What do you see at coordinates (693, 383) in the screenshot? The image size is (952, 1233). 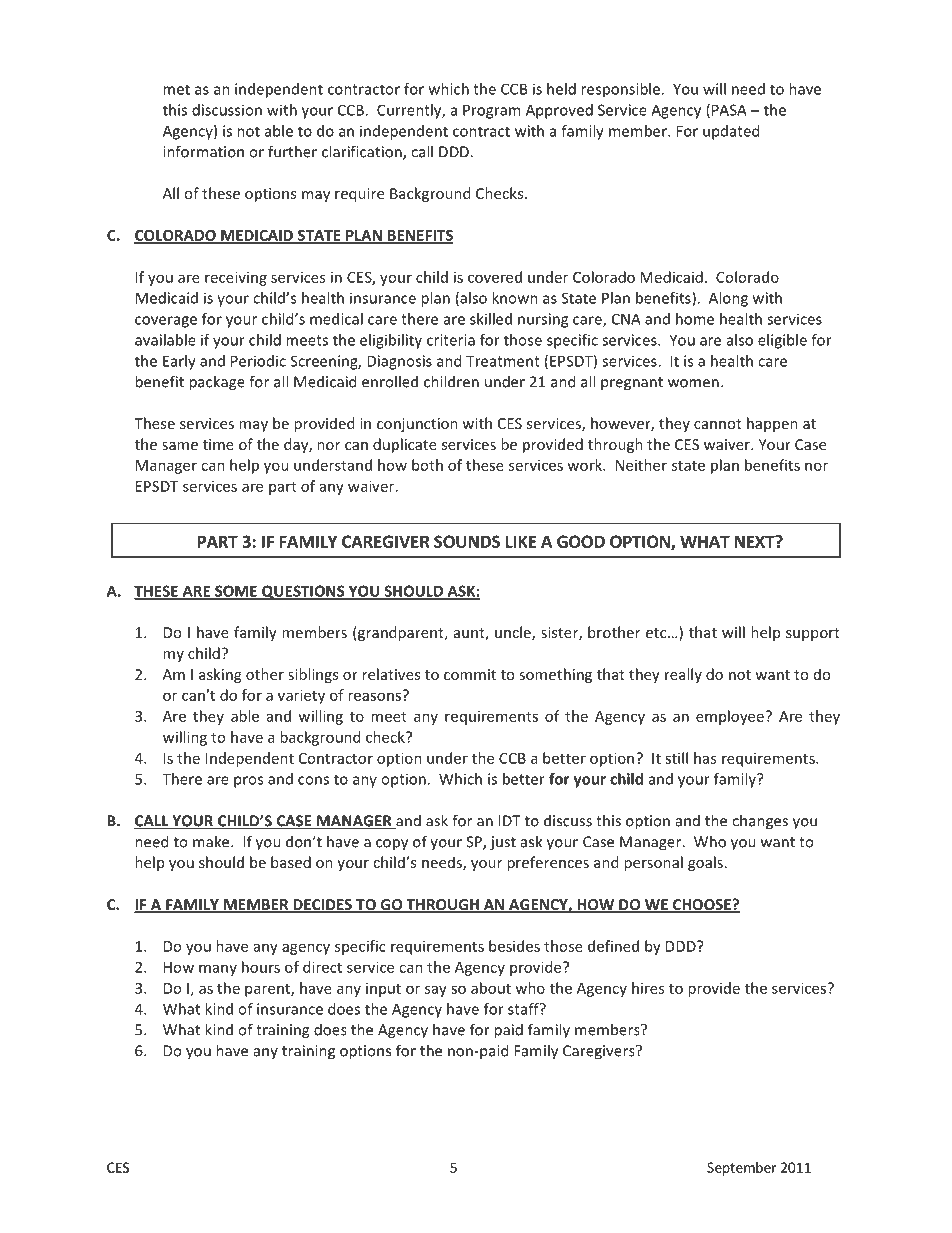 I see `women` at bounding box center [693, 383].
